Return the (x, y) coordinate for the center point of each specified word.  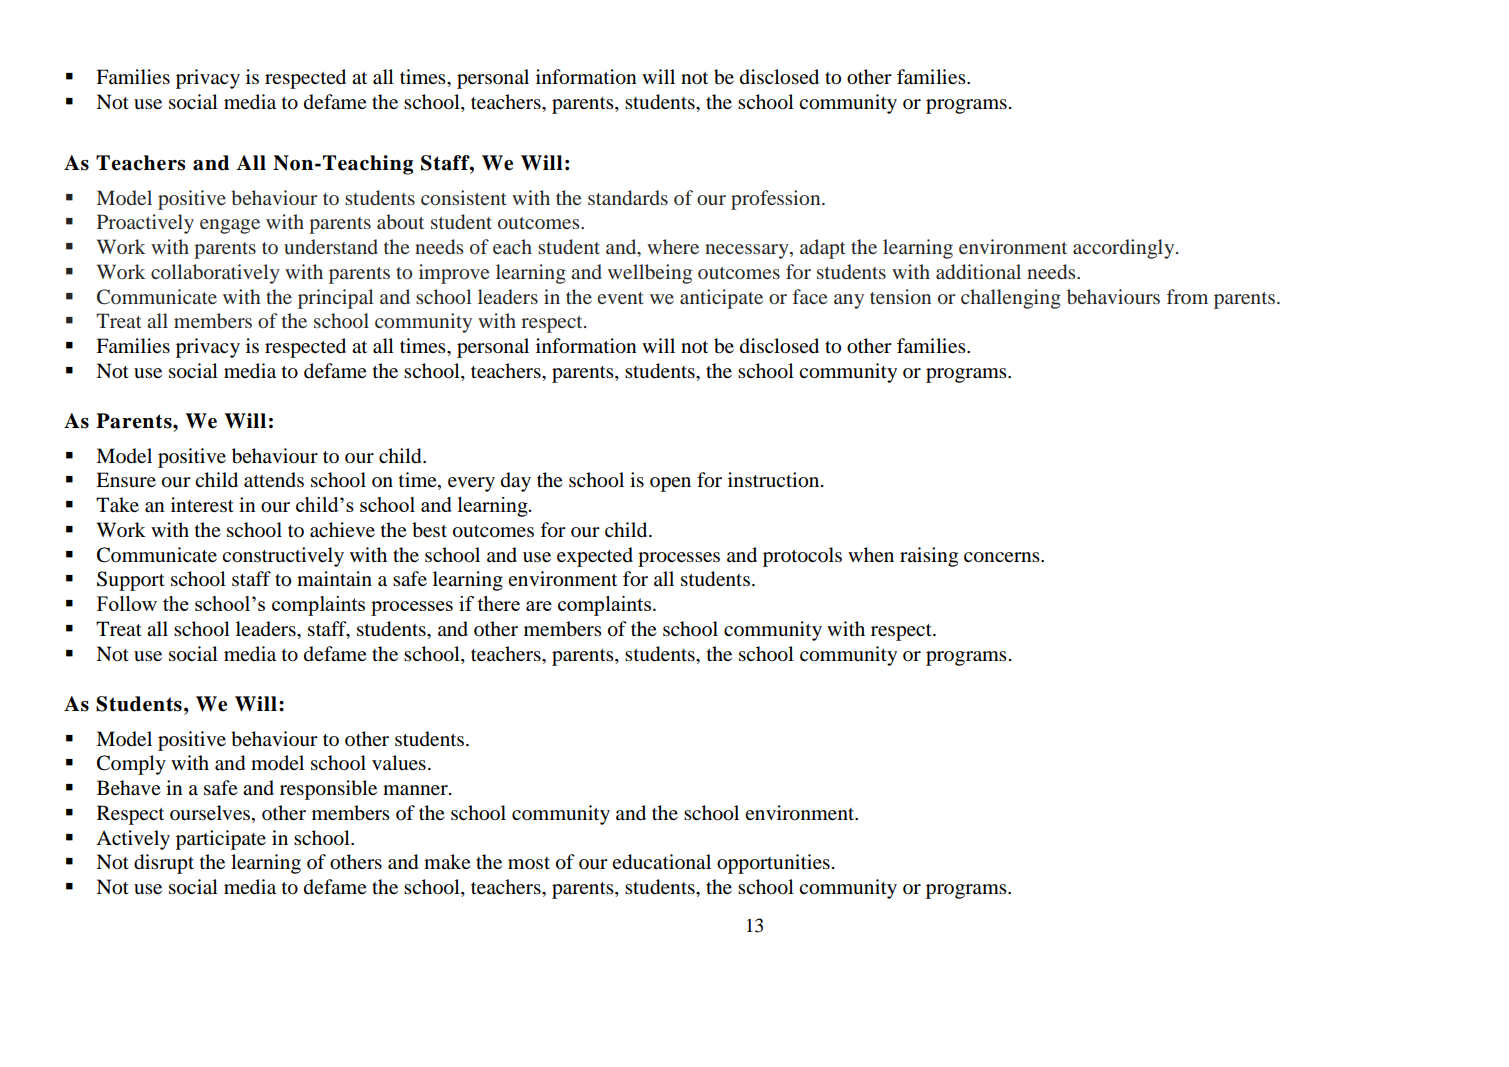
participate (221, 840)
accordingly (1125, 249)
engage (230, 226)
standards (628, 197)
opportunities (773, 864)
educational (661, 862)
